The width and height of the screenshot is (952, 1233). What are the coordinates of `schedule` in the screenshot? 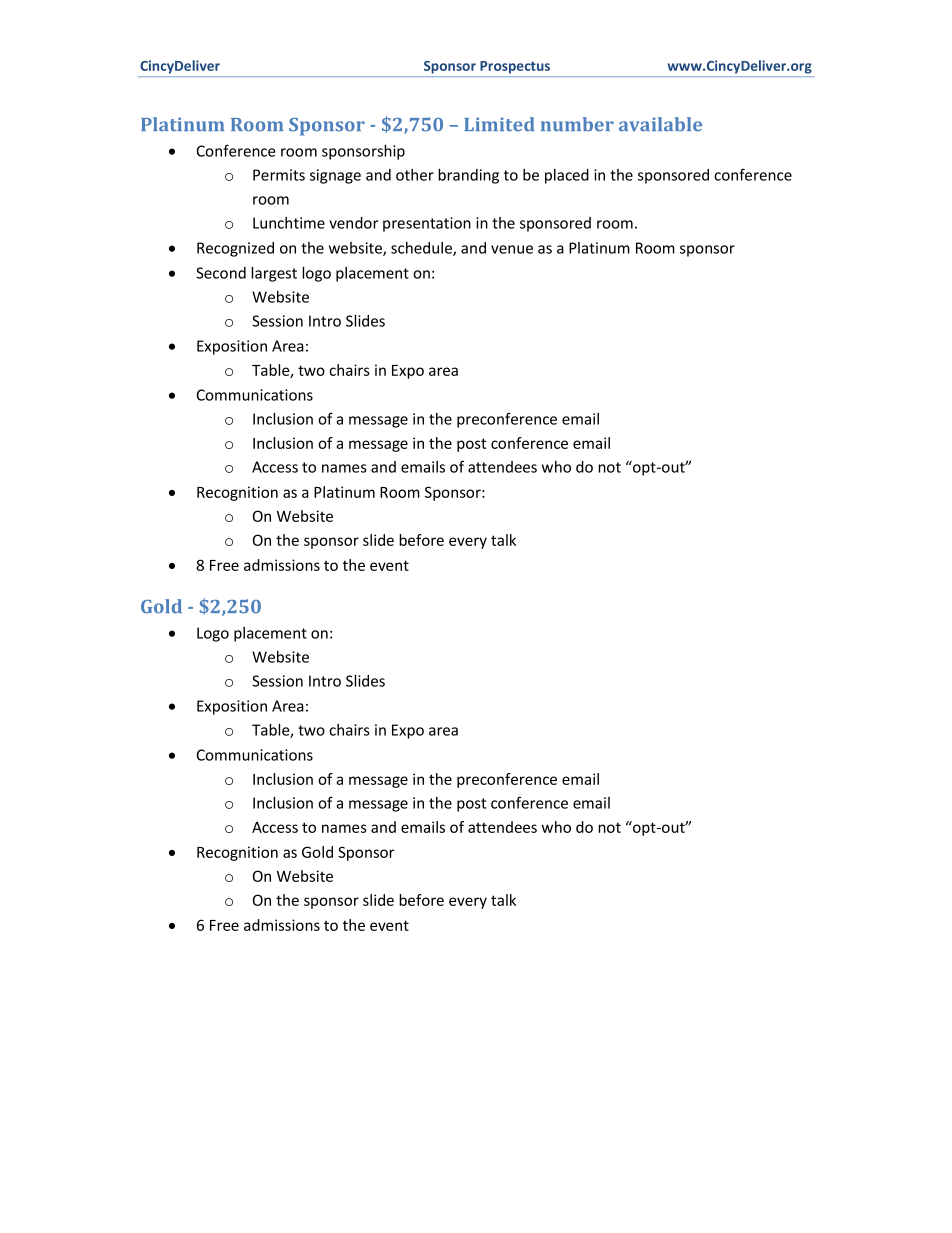 It's located at (422, 249).
